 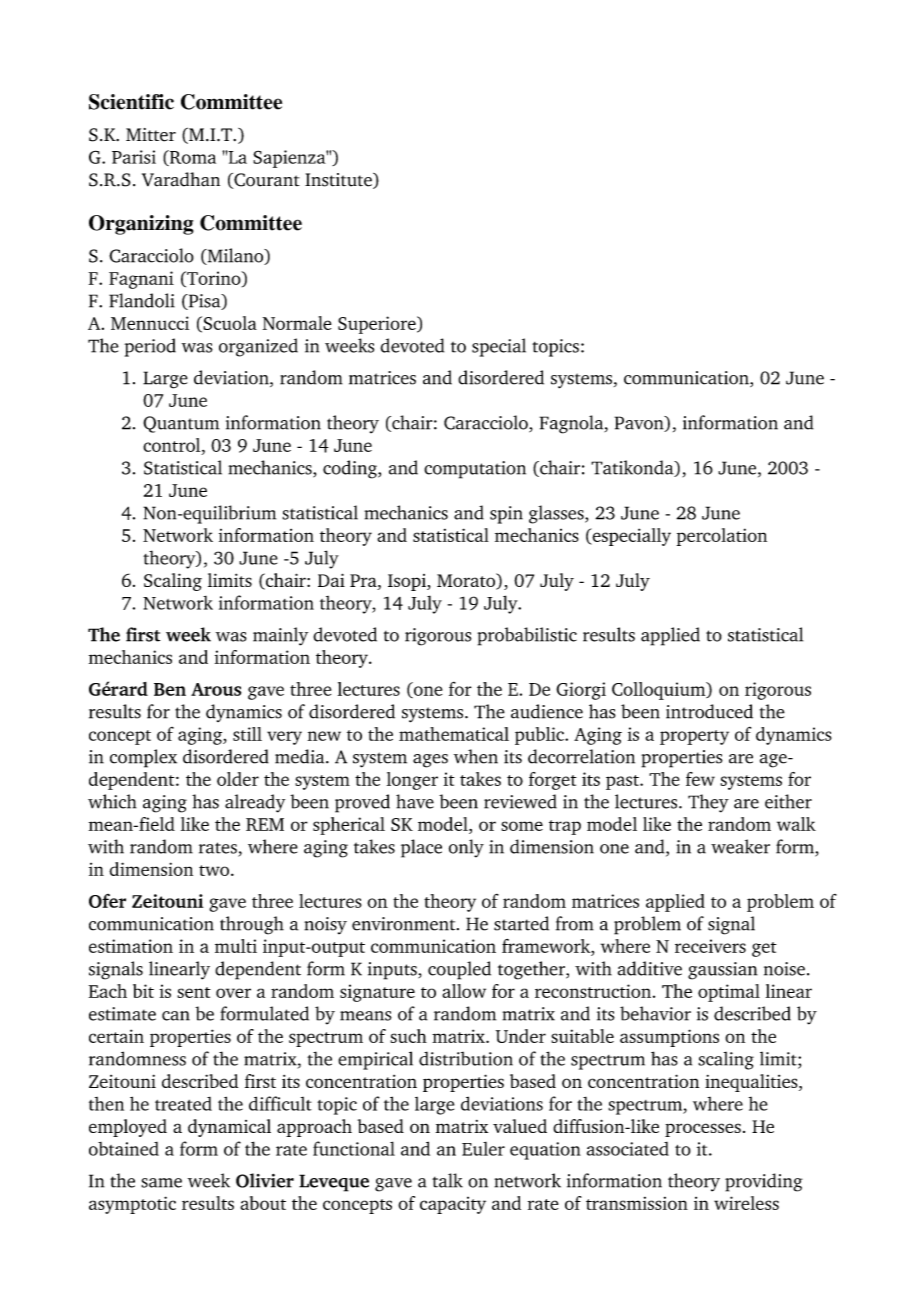 What do you see at coordinates (297, 323) in the document?
I see `Normale` at bounding box center [297, 323].
